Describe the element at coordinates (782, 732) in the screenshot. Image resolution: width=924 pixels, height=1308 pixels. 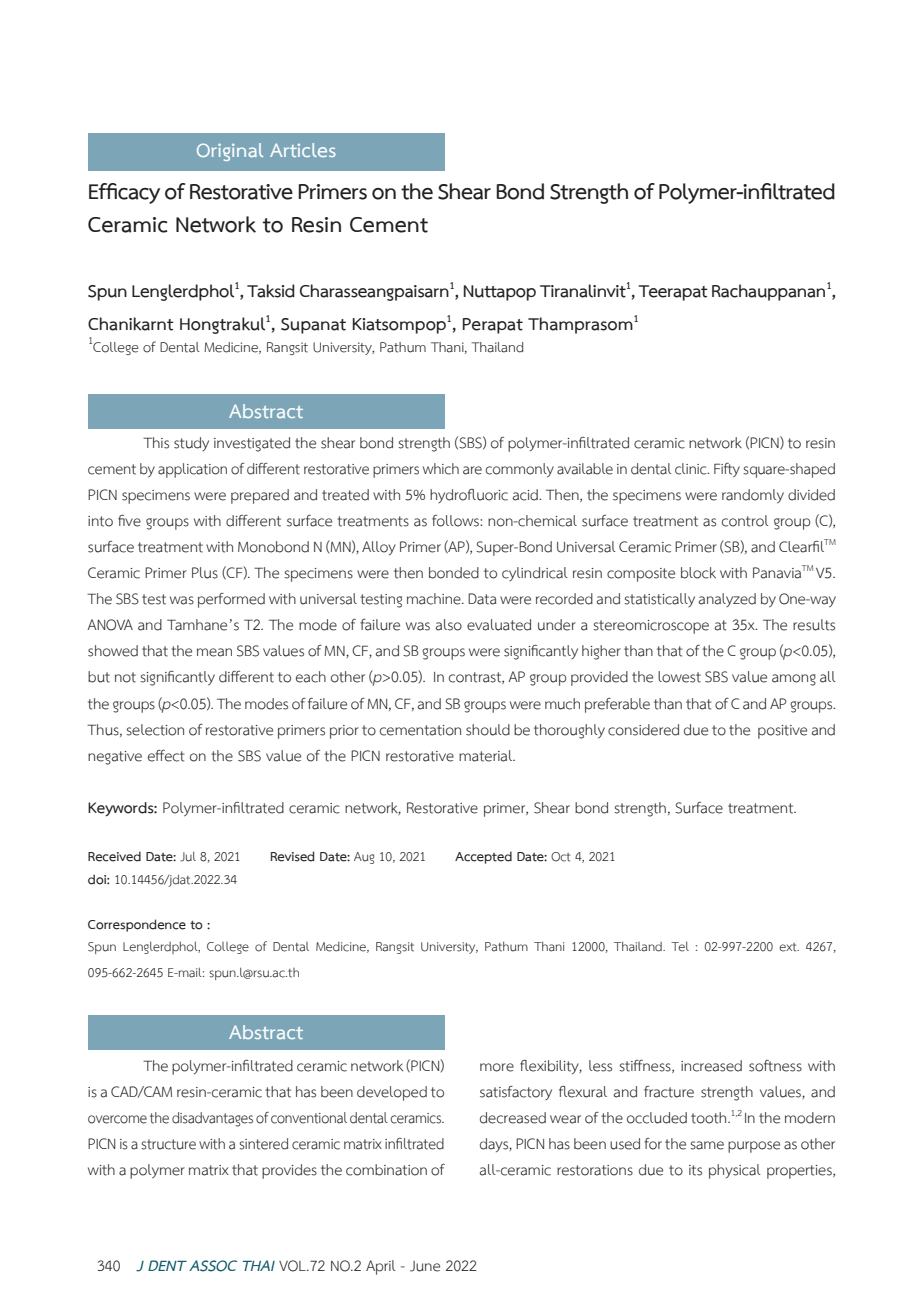
I see `positive` at that location.
